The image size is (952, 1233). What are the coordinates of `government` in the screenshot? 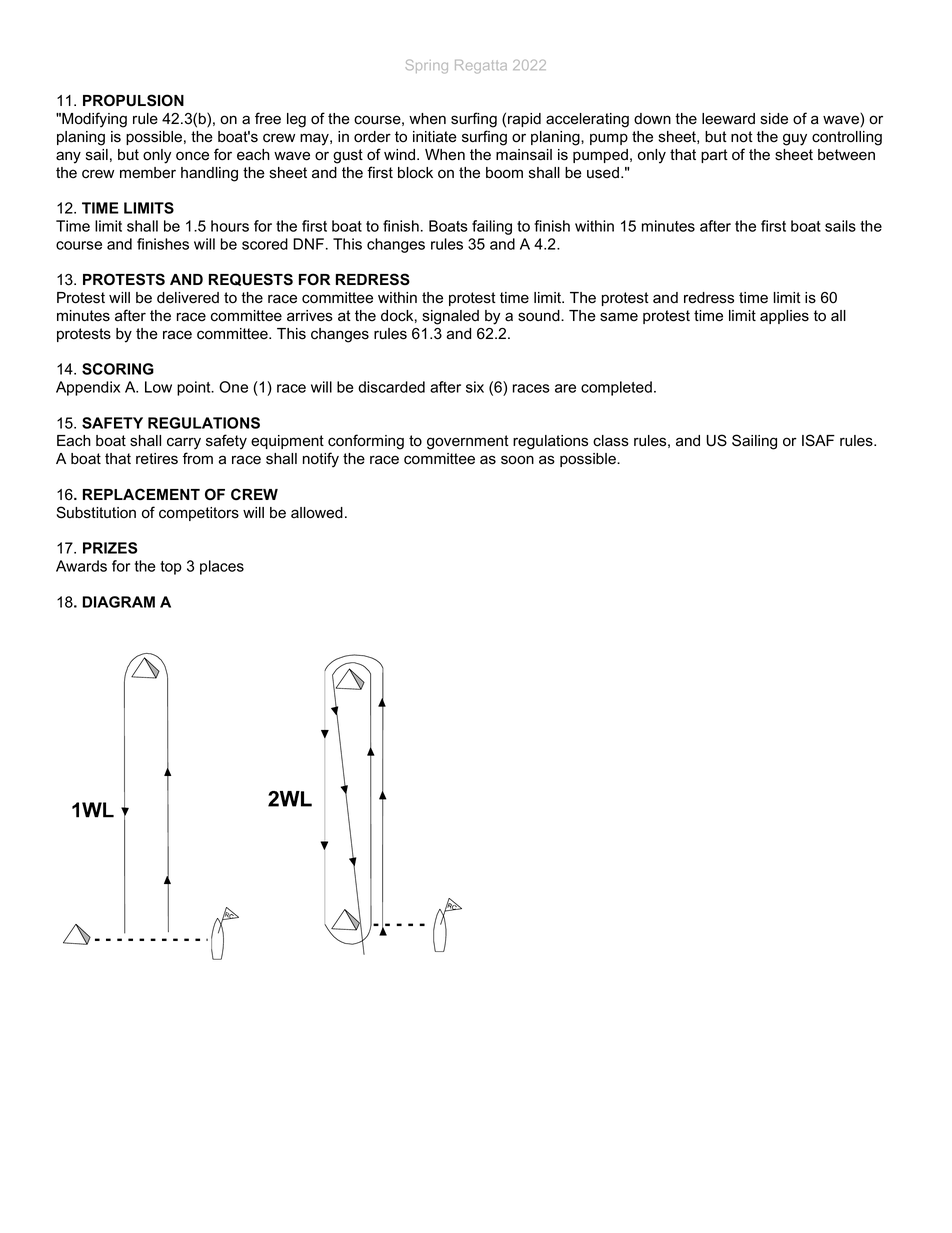 It's located at (468, 442).
